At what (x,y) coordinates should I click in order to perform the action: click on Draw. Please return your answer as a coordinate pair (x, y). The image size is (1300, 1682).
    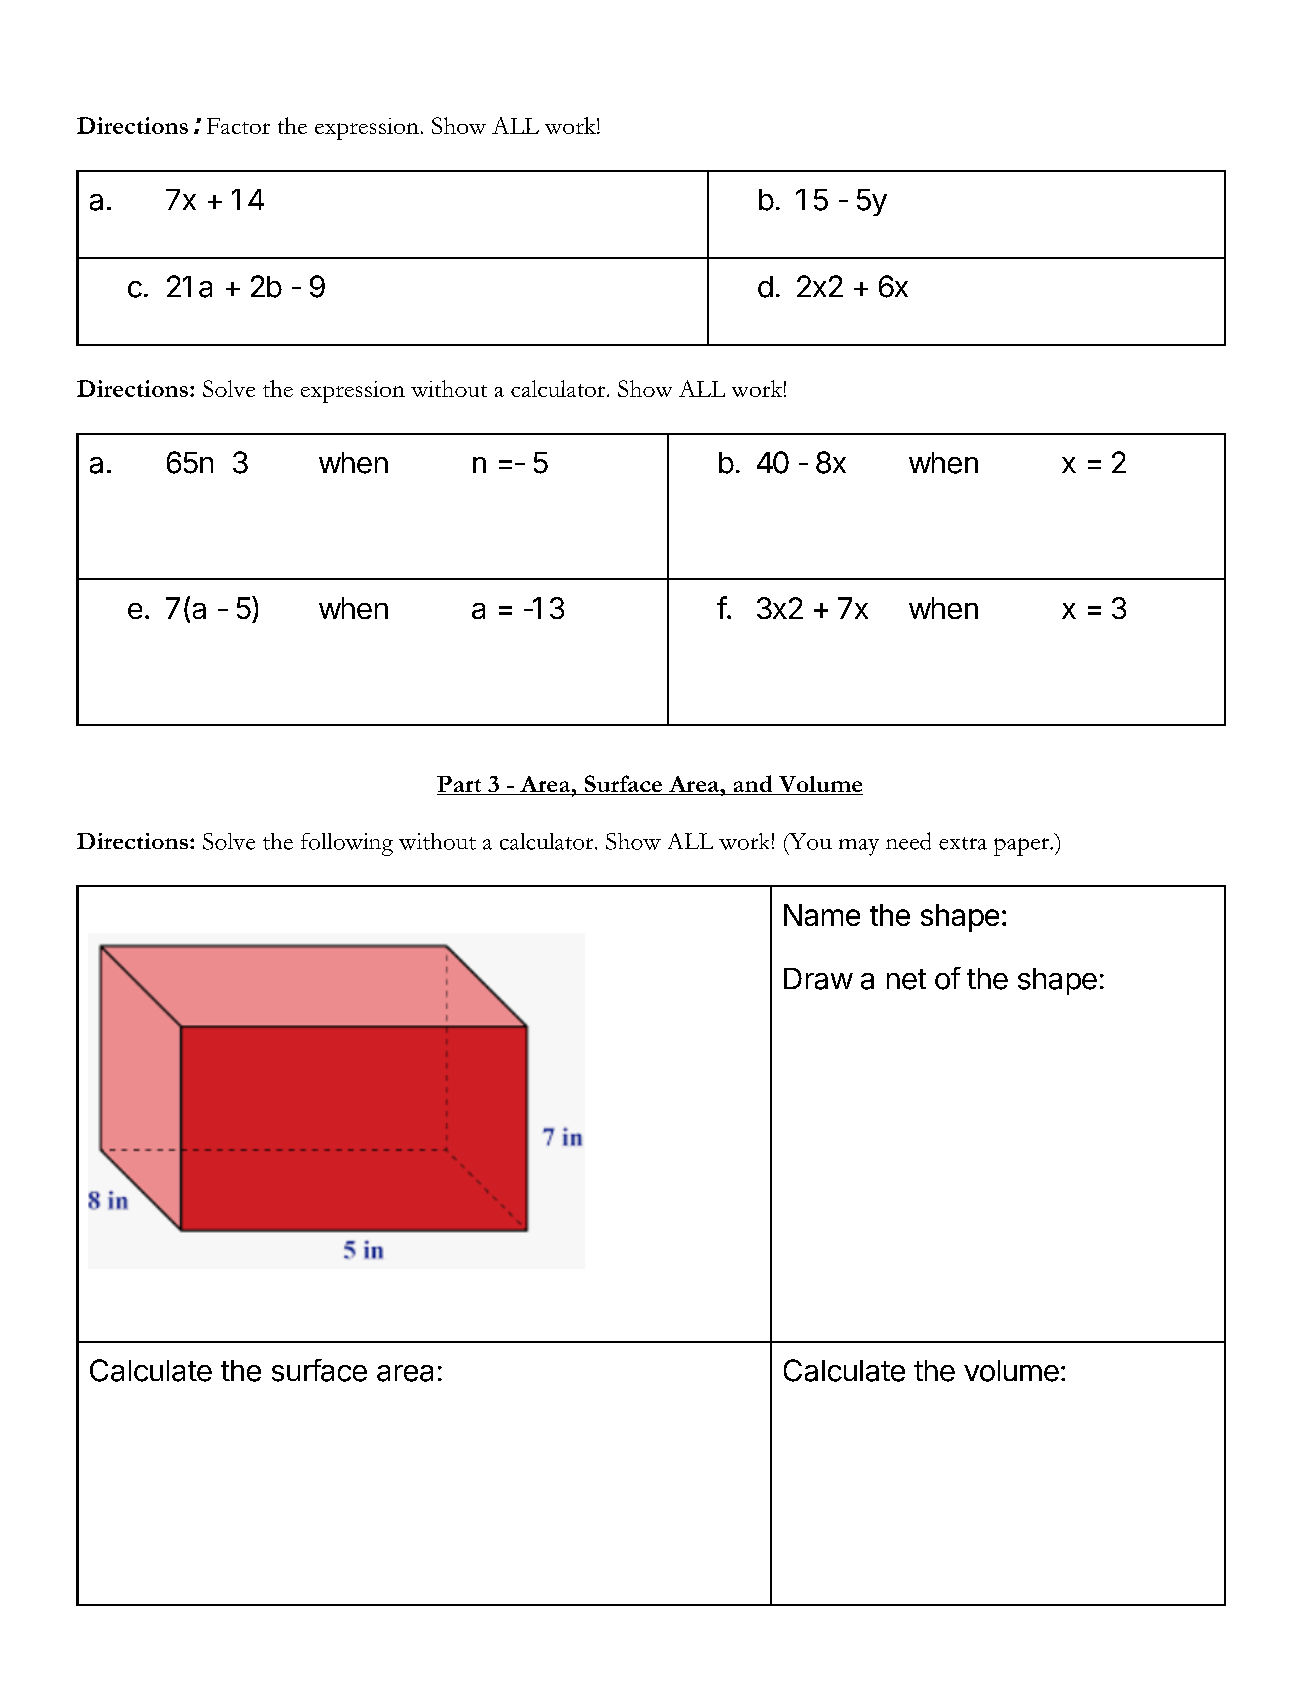
    Looking at the image, I should click on (818, 979).
